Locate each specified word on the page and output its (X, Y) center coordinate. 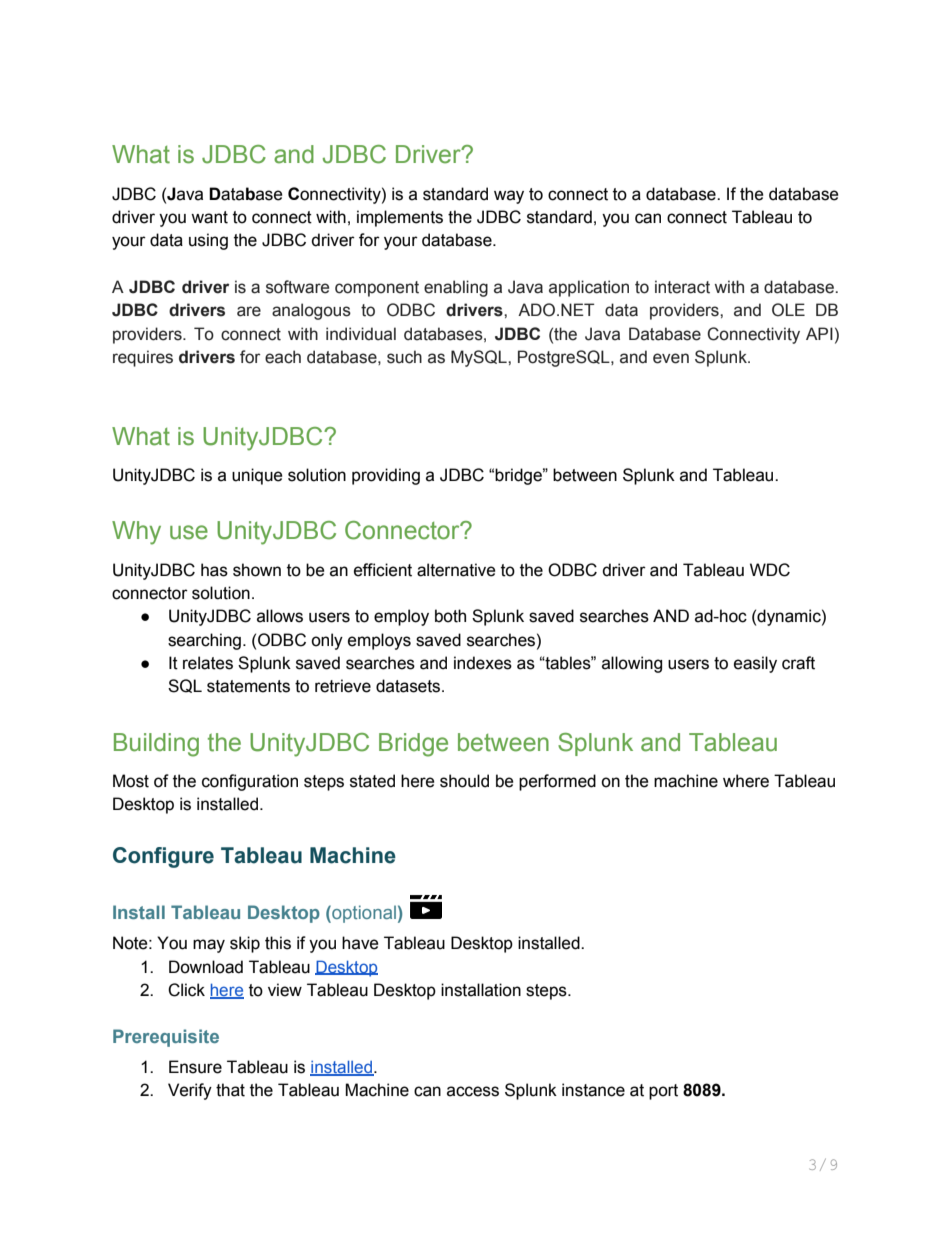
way (509, 197)
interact (682, 287)
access (473, 1091)
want (209, 217)
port (663, 1092)
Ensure (195, 1067)
